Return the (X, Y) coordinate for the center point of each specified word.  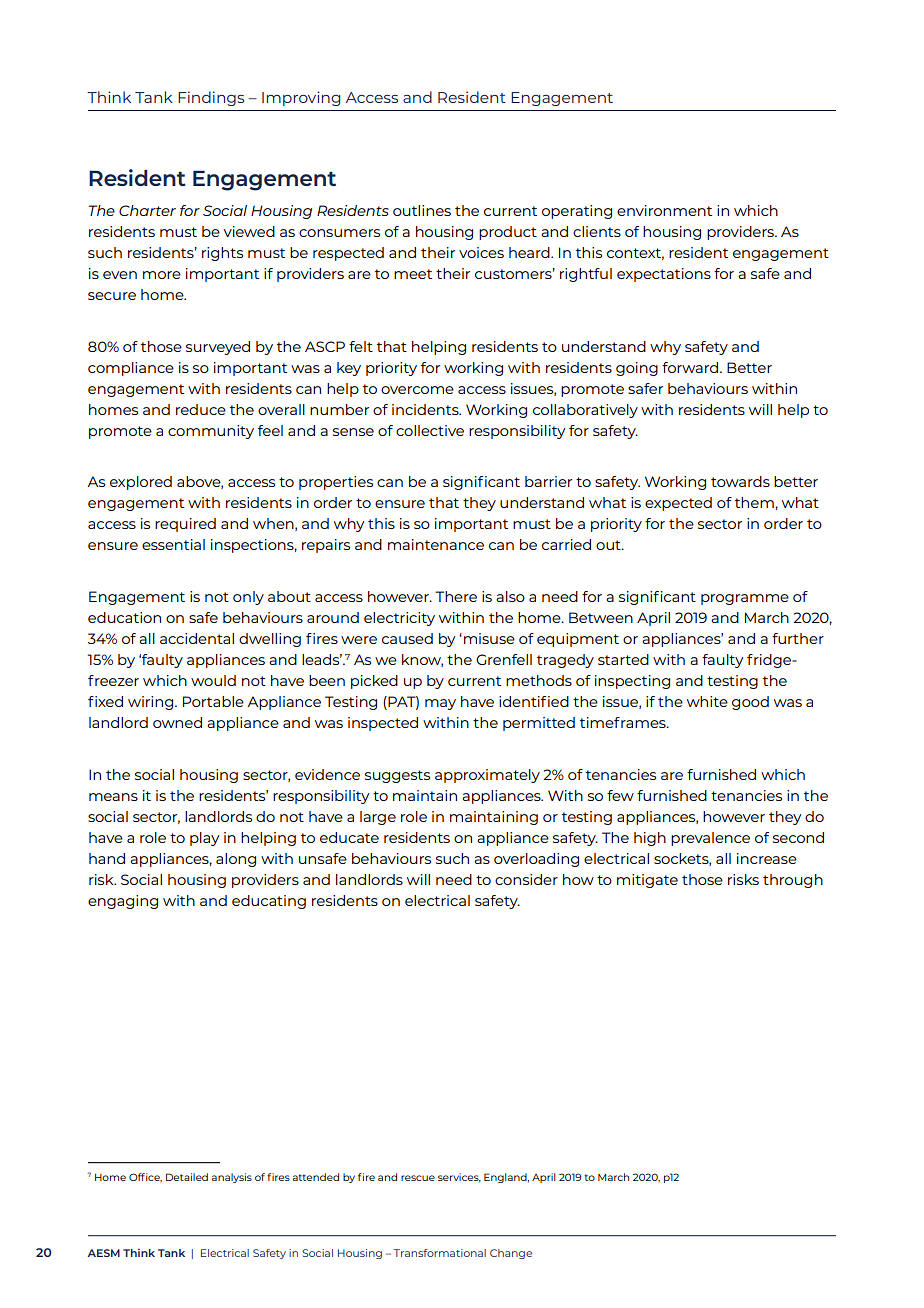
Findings (211, 98)
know (422, 660)
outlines (422, 210)
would (213, 680)
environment (664, 210)
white (707, 701)
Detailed (187, 1177)
